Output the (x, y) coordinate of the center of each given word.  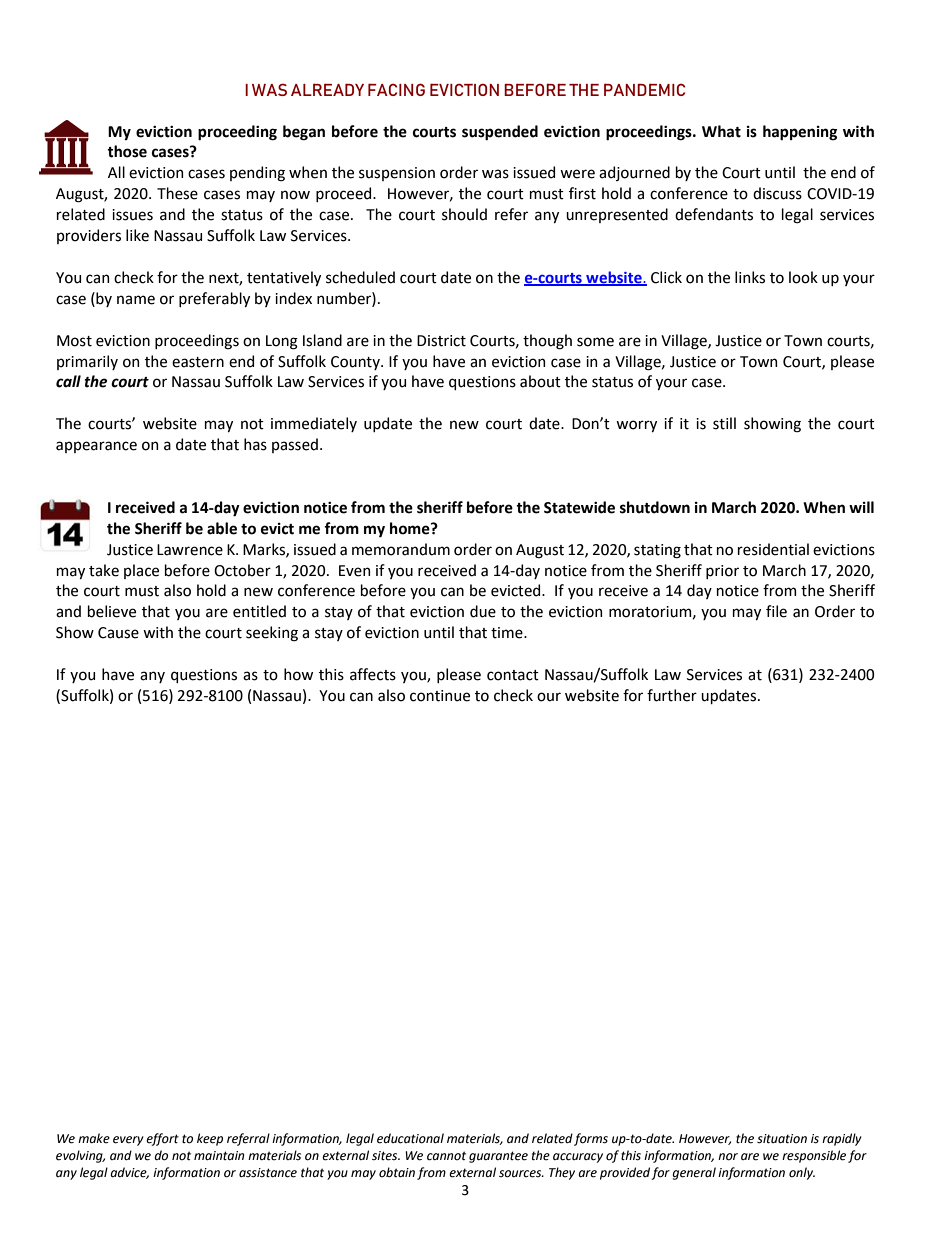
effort (162, 1139)
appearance (96, 447)
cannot (446, 1156)
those (127, 151)
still (724, 423)
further (672, 695)
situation (782, 1139)
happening (800, 133)
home (411, 528)
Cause (118, 633)
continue (440, 696)
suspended (500, 133)
